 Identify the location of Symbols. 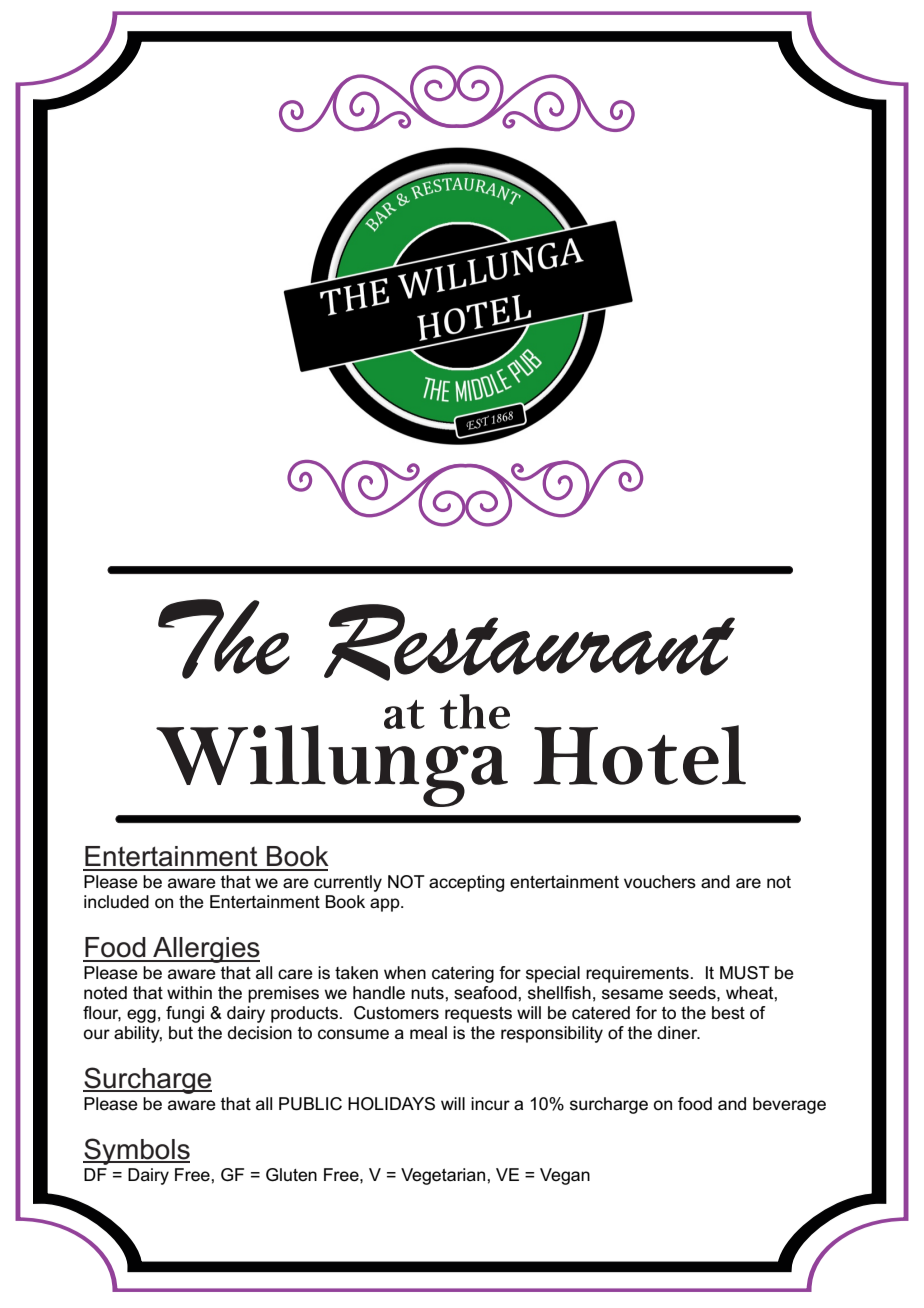
(136, 1151).
